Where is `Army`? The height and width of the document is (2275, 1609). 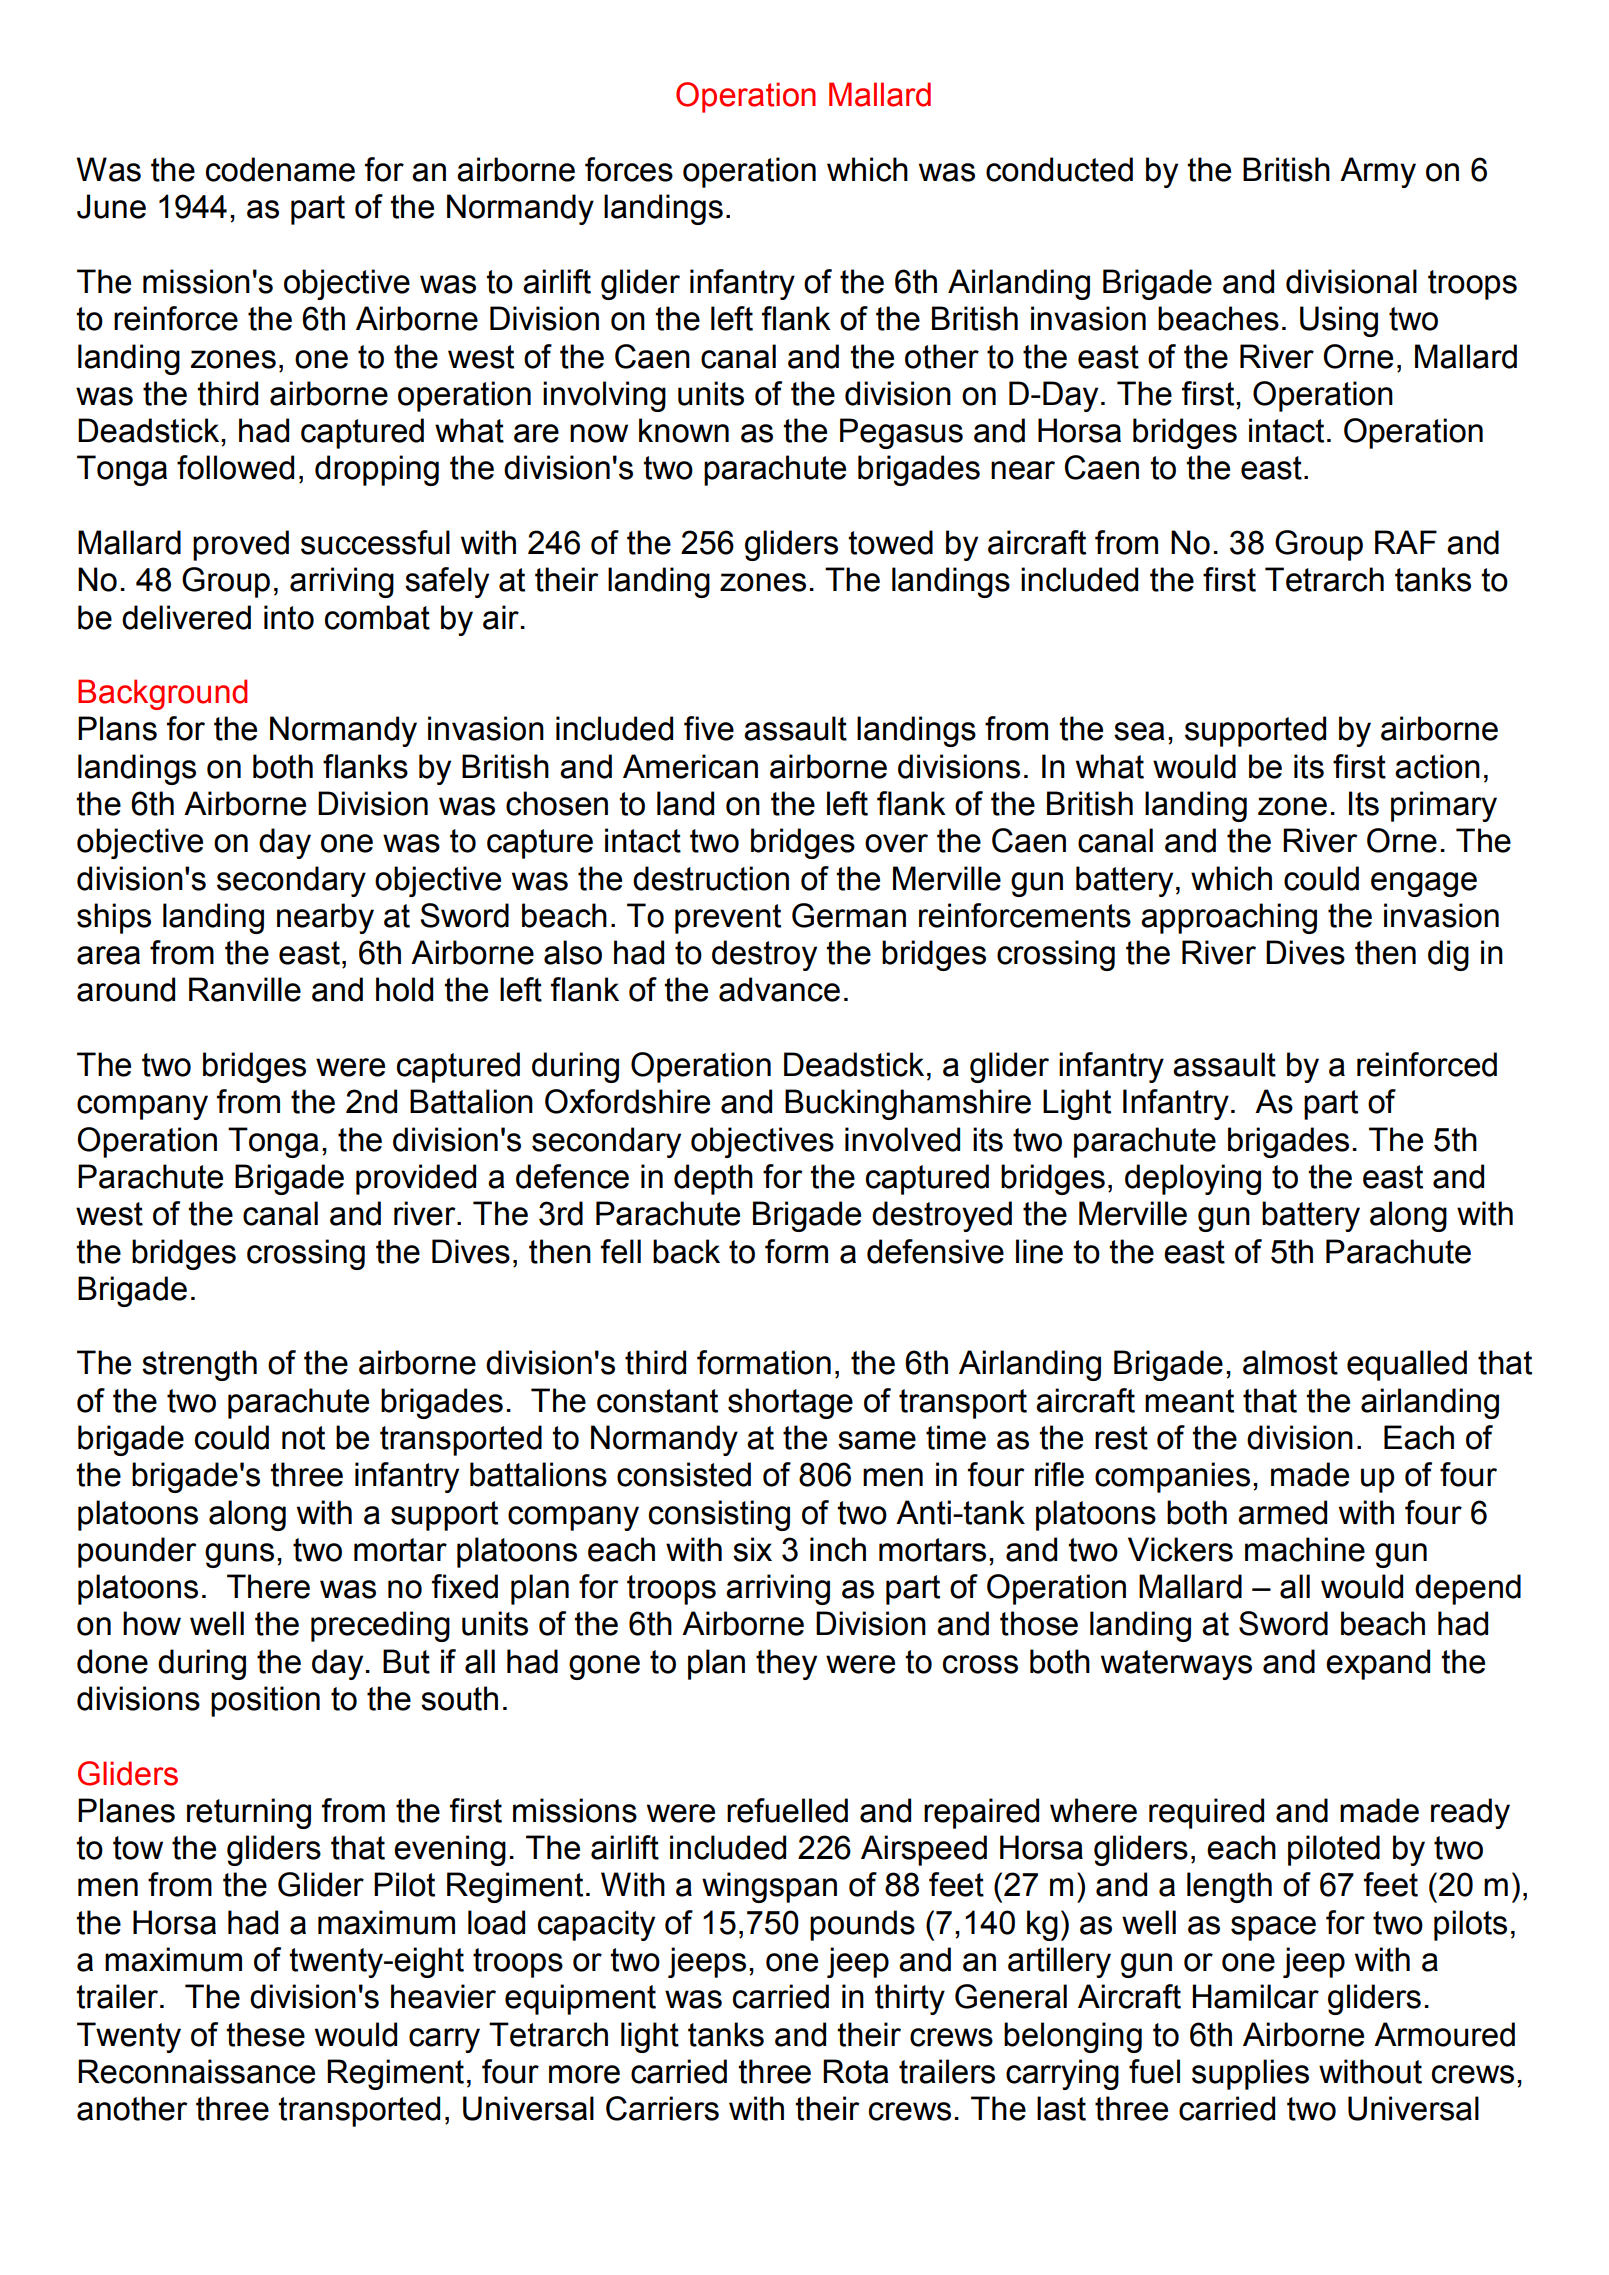 Army is located at coordinates (1378, 172).
